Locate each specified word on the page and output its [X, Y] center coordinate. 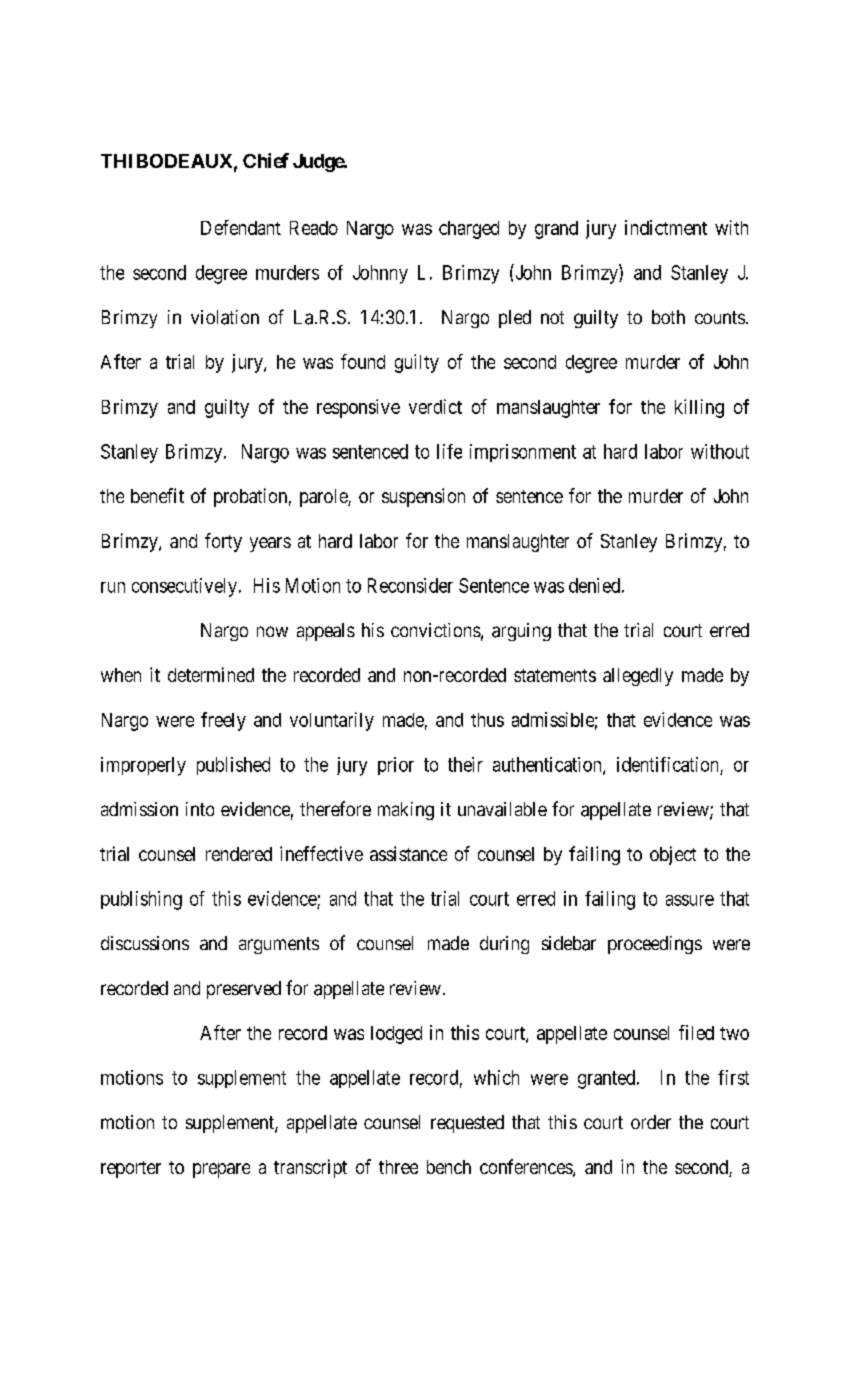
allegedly [638, 677]
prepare [221, 1170]
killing [699, 408]
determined [211, 674]
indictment [666, 227]
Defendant [241, 227]
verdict [435, 406]
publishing [141, 900]
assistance [408, 853]
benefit [157, 495]
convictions [436, 630]
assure [690, 900]
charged [469, 230]
